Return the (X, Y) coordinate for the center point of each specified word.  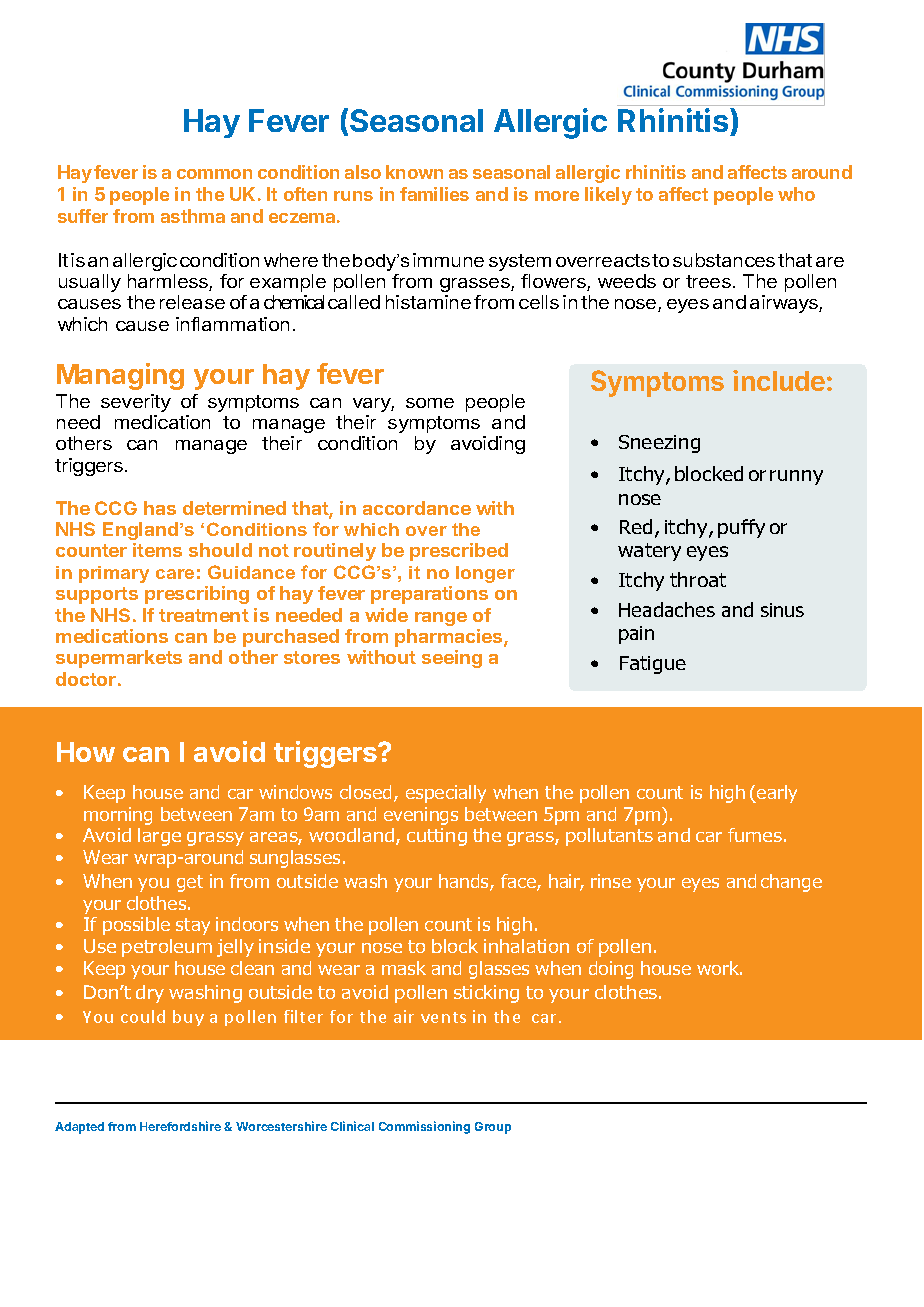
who (796, 194)
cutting (437, 837)
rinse (611, 881)
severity (136, 403)
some (430, 403)
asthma (193, 216)
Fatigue (653, 665)
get (190, 883)
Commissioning (424, 1127)
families (434, 194)
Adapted (79, 1128)
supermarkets (119, 659)
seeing (452, 659)
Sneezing (659, 444)
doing (611, 970)
